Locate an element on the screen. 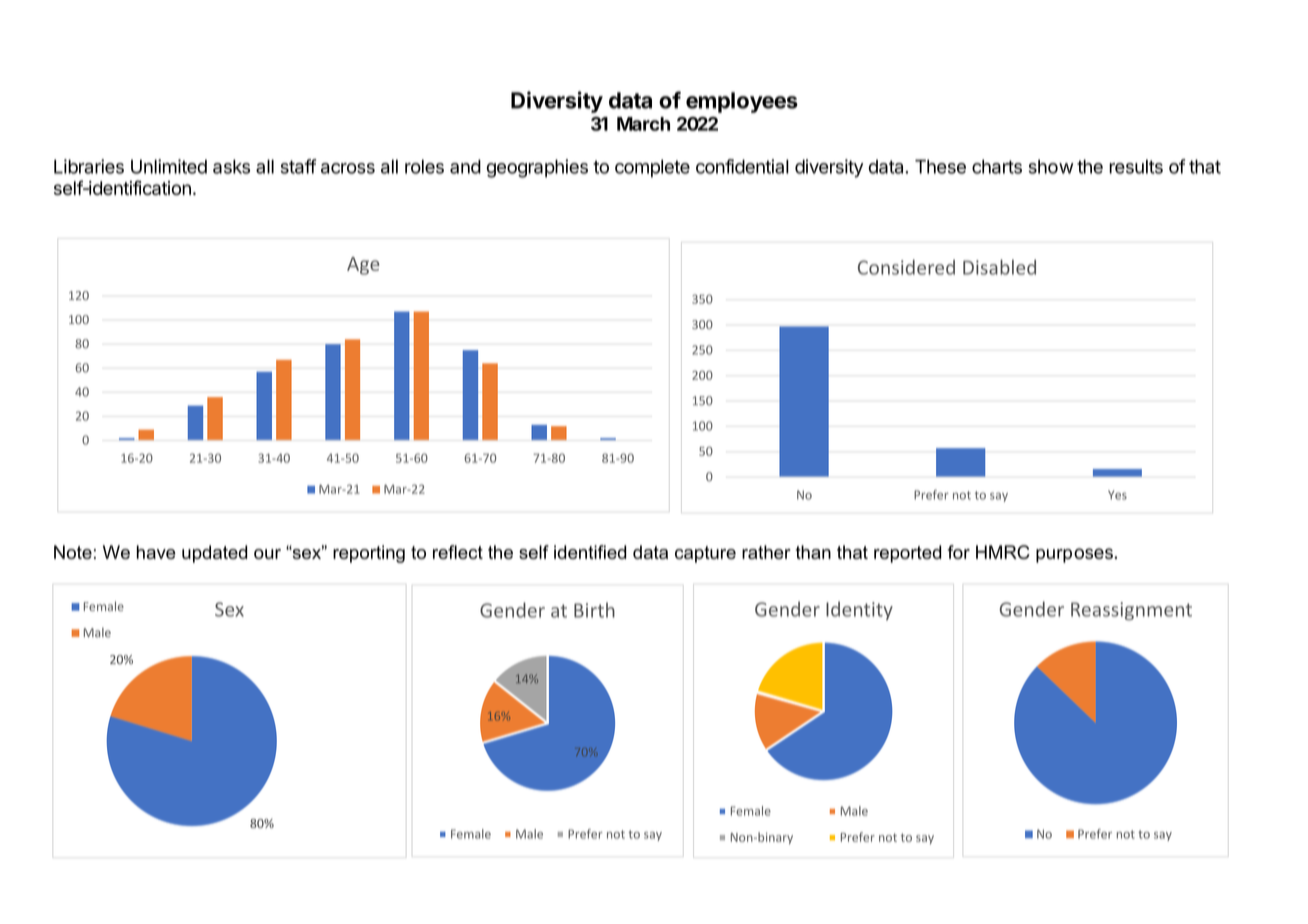  have is located at coordinates (156, 552).
